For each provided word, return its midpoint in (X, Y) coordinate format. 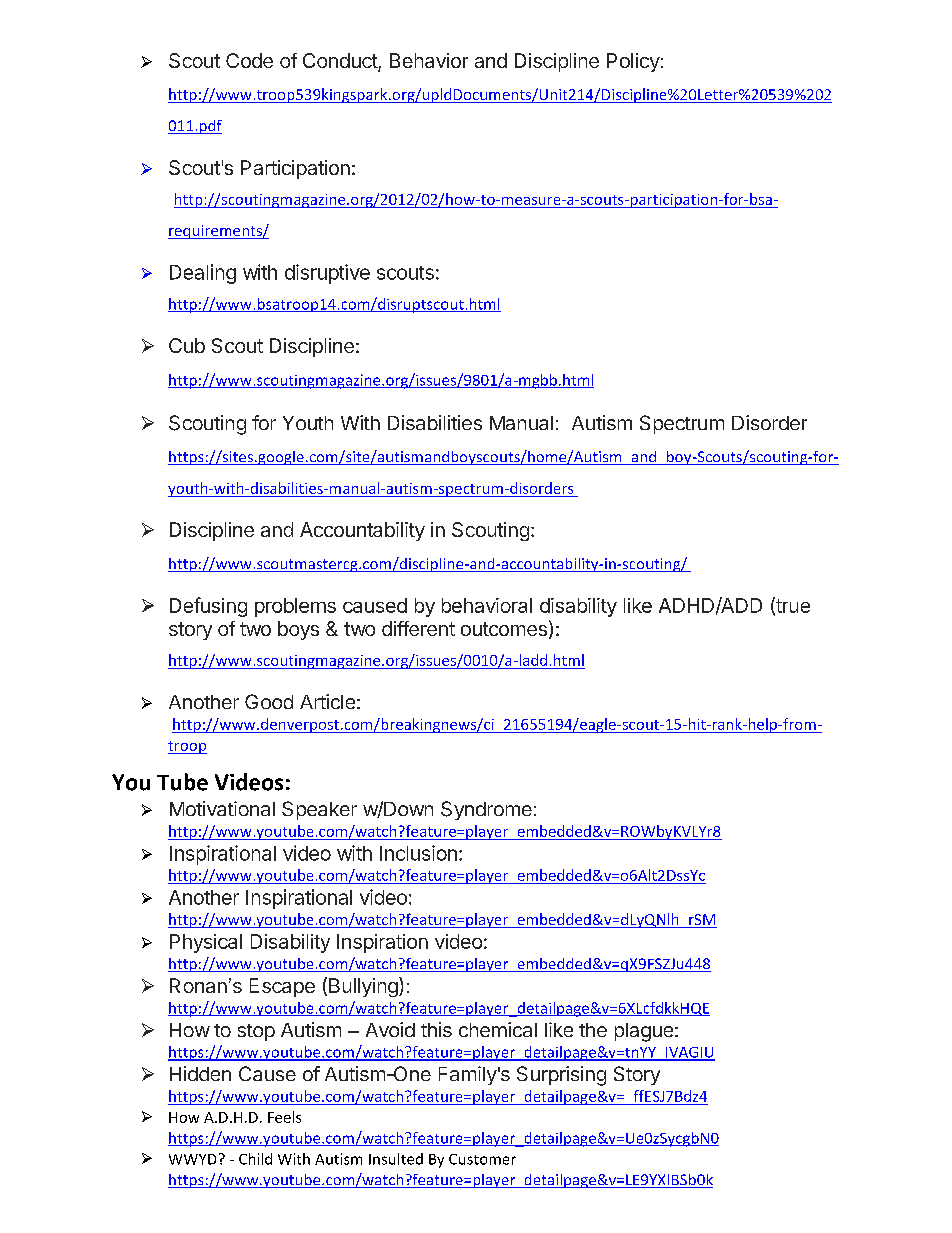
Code (249, 60)
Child (255, 1159)
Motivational (222, 808)
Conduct (341, 62)
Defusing (208, 607)
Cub (187, 345)
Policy (633, 62)
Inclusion (418, 853)
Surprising (561, 1076)
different (418, 628)
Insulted (396, 1159)
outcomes (504, 629)
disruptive (327, 274)
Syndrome (486, 810)
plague (644, 1032)
